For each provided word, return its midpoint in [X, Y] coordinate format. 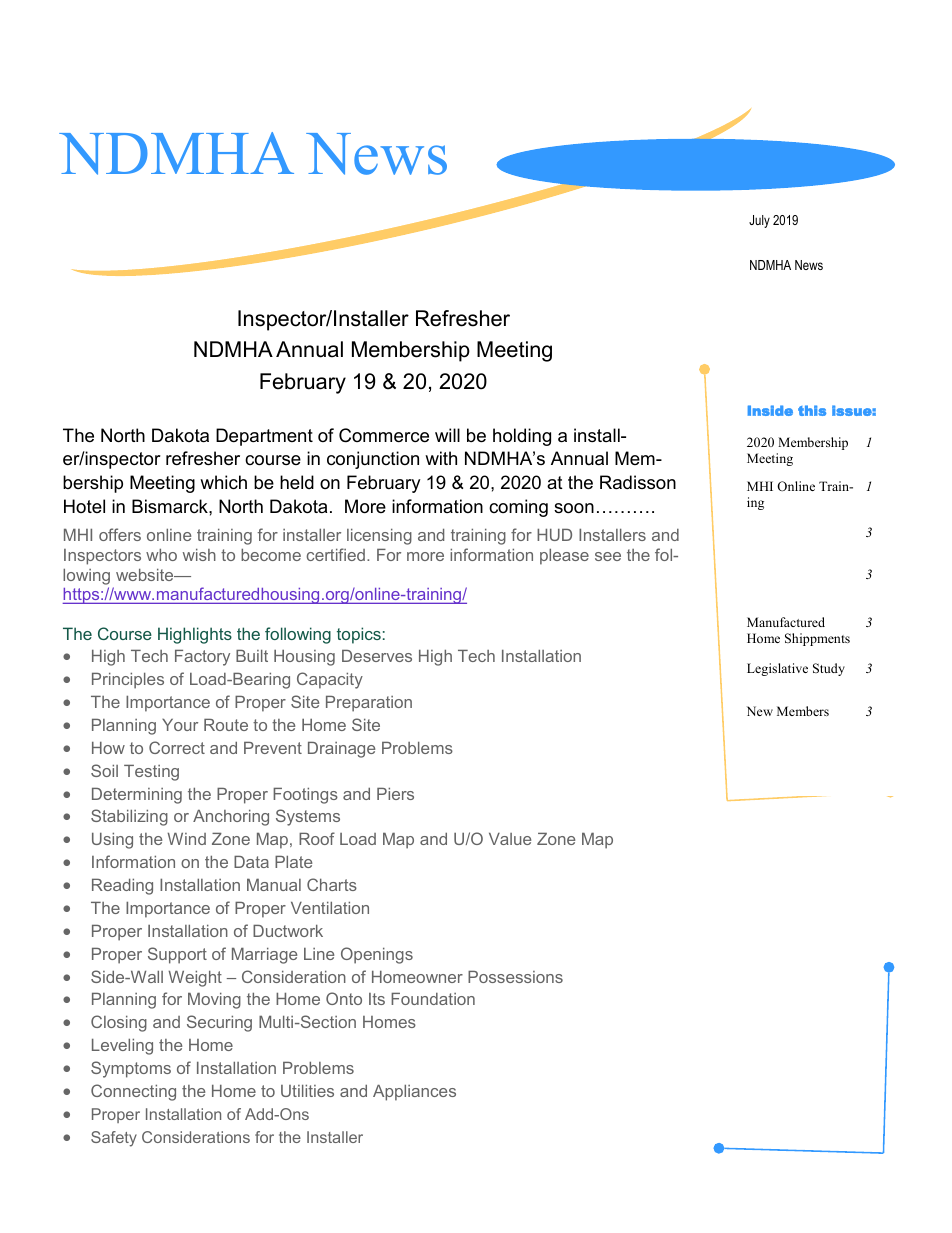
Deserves [377, 656]
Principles [128, 681]
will [447, 435]
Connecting [133, 1092]
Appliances [414, 1093]
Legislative [777, 669]
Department [264, 437]
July [759, 221]
